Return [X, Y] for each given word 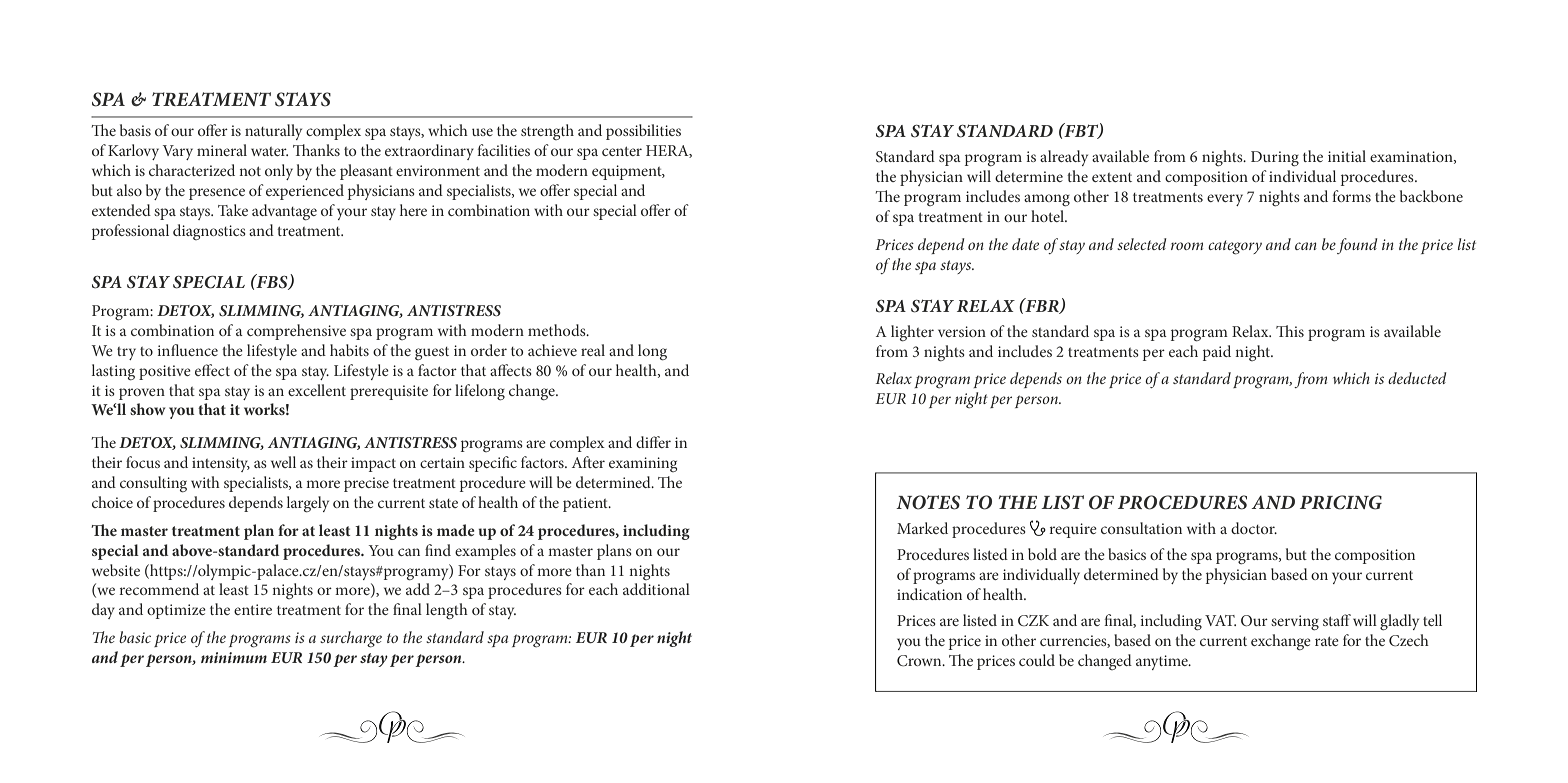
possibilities [643, 132]
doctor [1254, 528]
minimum [234, 657]
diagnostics [209, 232]
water [269, 151]
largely [308, 504]
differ [653, 442]
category [1235, 247]
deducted [1417, 378]
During [1275, 158]
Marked [922, 528]
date [1025, 244]
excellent [317, 390]
